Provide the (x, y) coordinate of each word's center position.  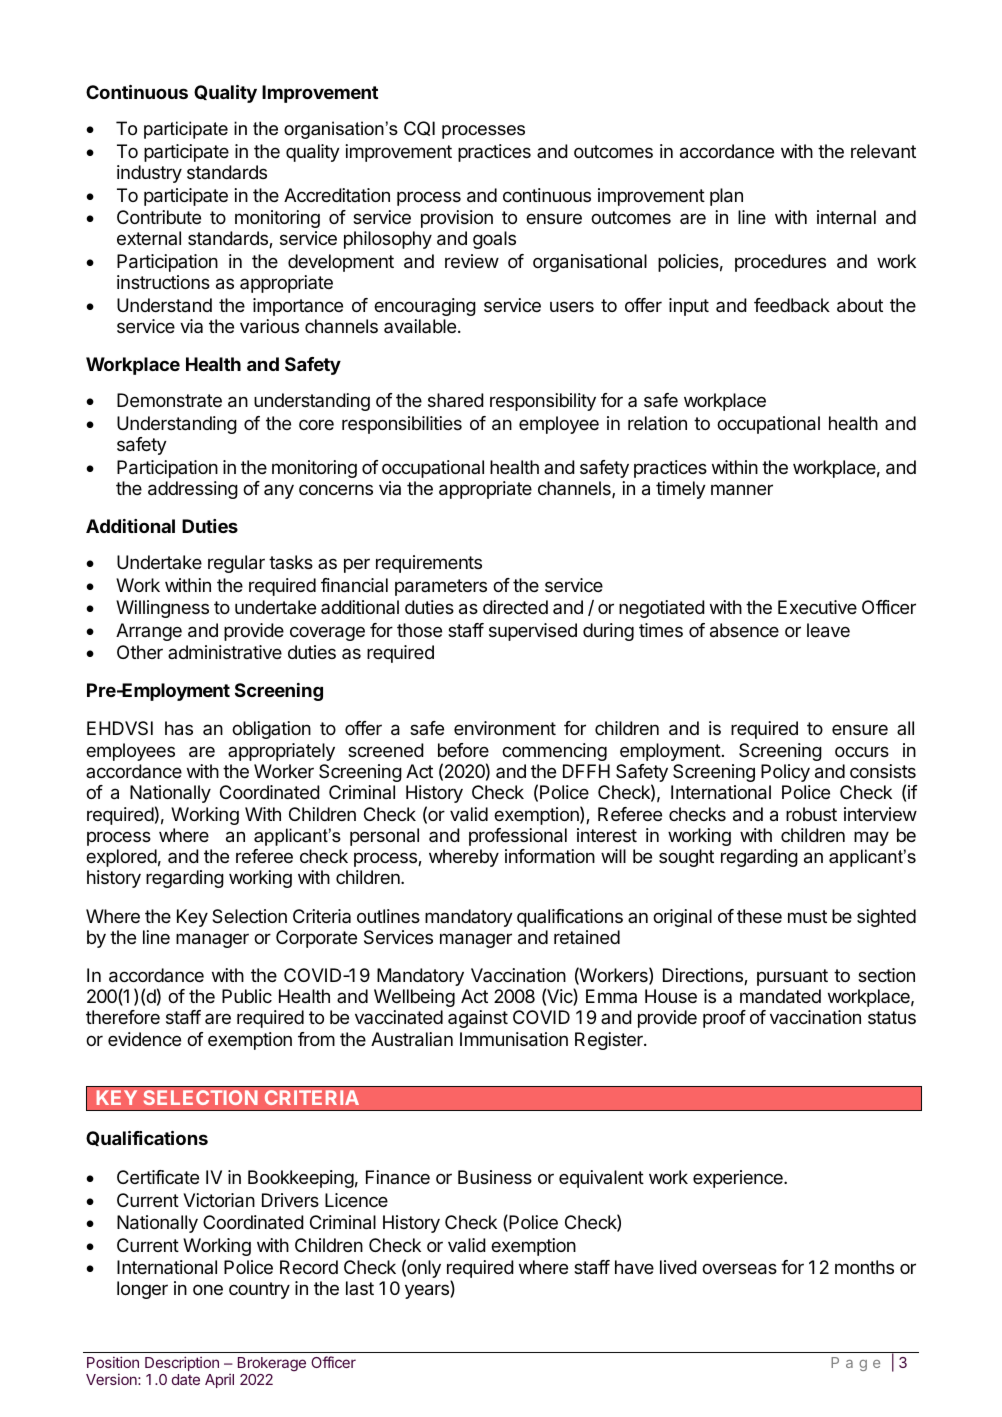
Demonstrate (169, 400)
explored (121, 858)
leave (828, 630)
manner (742, 490)
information (550, 856)
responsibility (543, 402)
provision (457, 219)
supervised (533, 632)
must (807, 916)
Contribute (159, 217)
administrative (225, 652)
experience (739, 1179)
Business (495, 1177)
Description (182, 1363)
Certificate (158, 1177)
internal (846, 217)
